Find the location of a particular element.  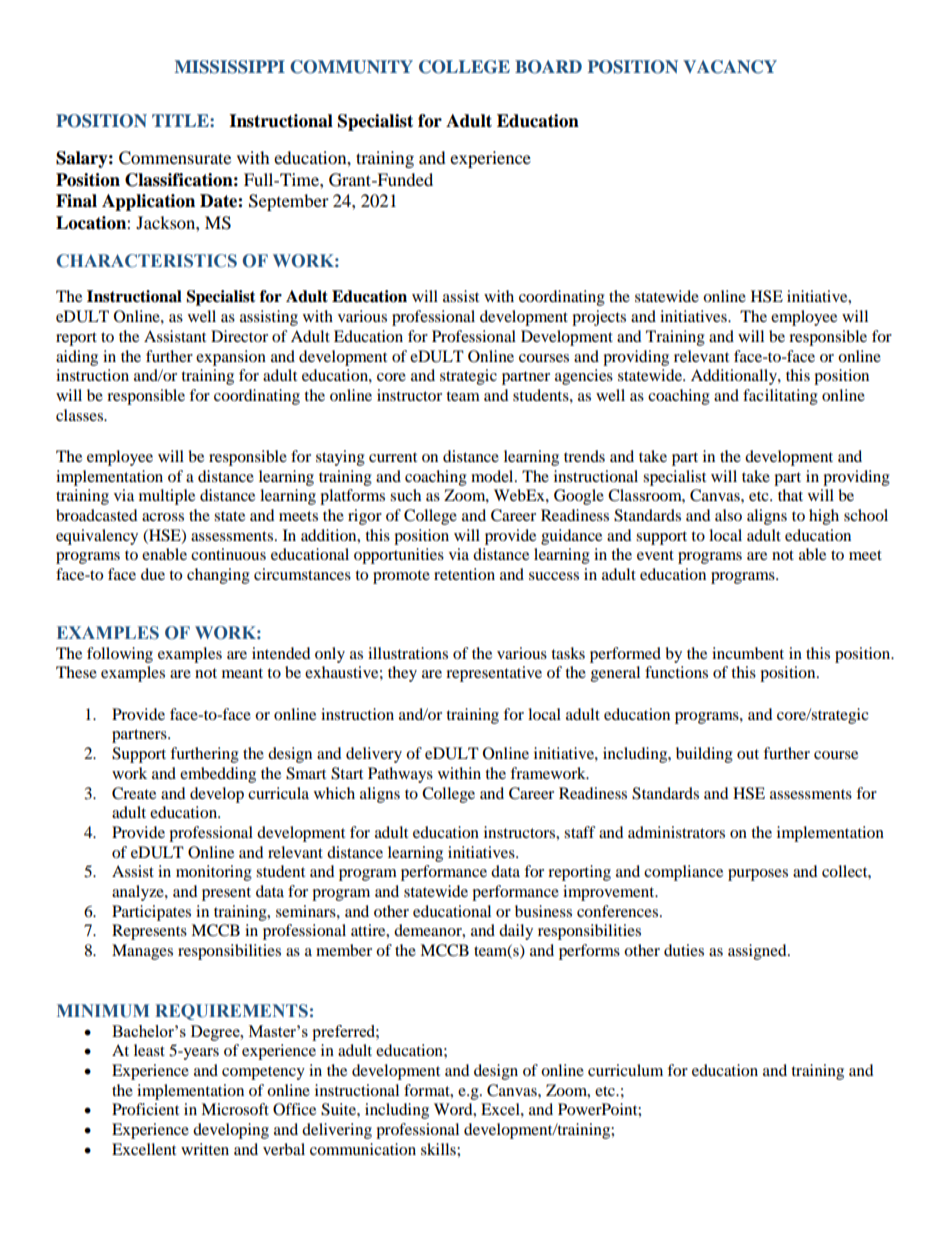

BOARD is located at coordinates (548, 67).
